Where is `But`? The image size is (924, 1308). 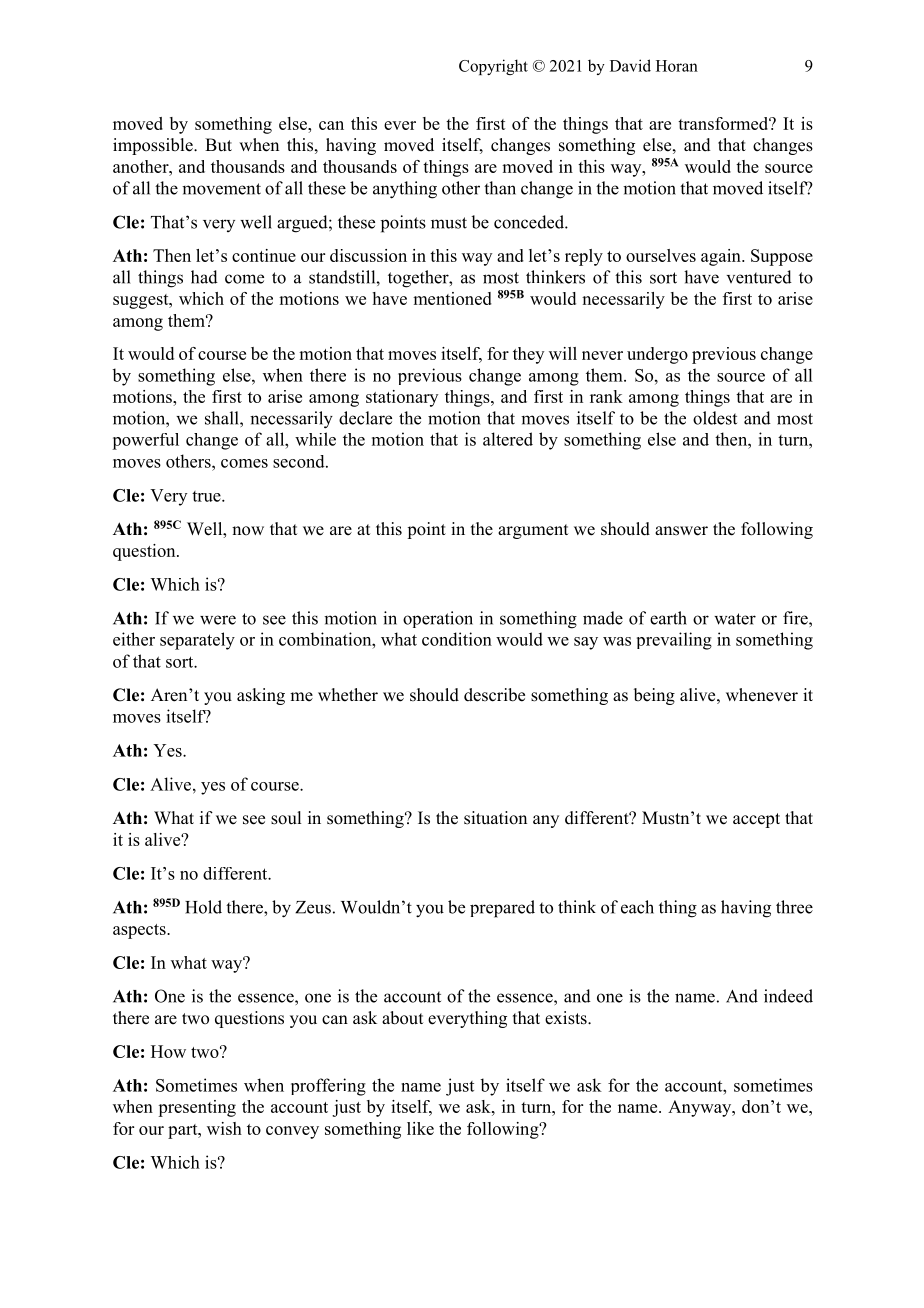 But is located at coordinates (218, 144).
